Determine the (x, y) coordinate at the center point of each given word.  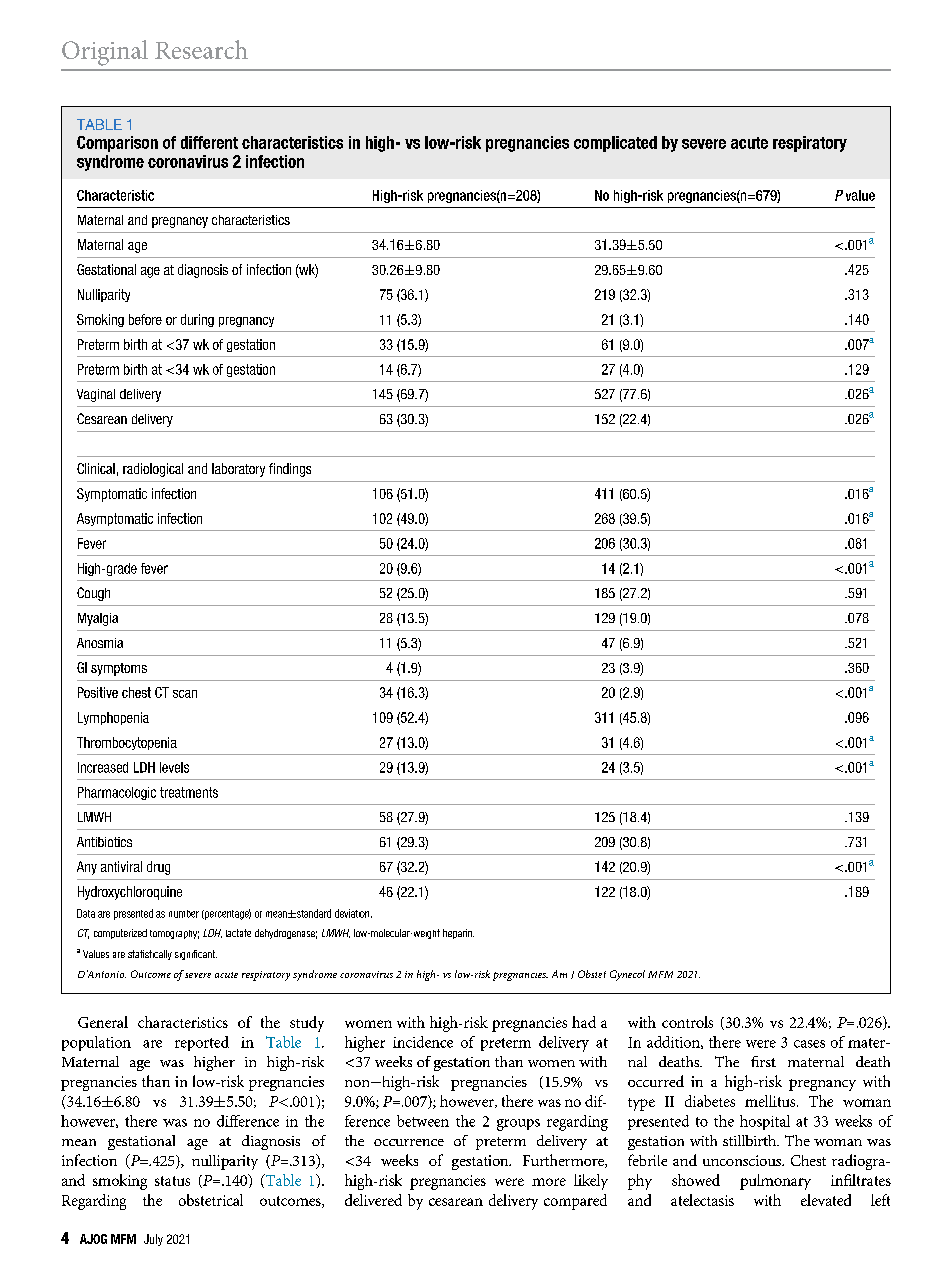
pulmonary (775, 1182)
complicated (615, 144)
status (172, 1181)
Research (201, 49)
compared (575, 1202)
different (209, 142)
